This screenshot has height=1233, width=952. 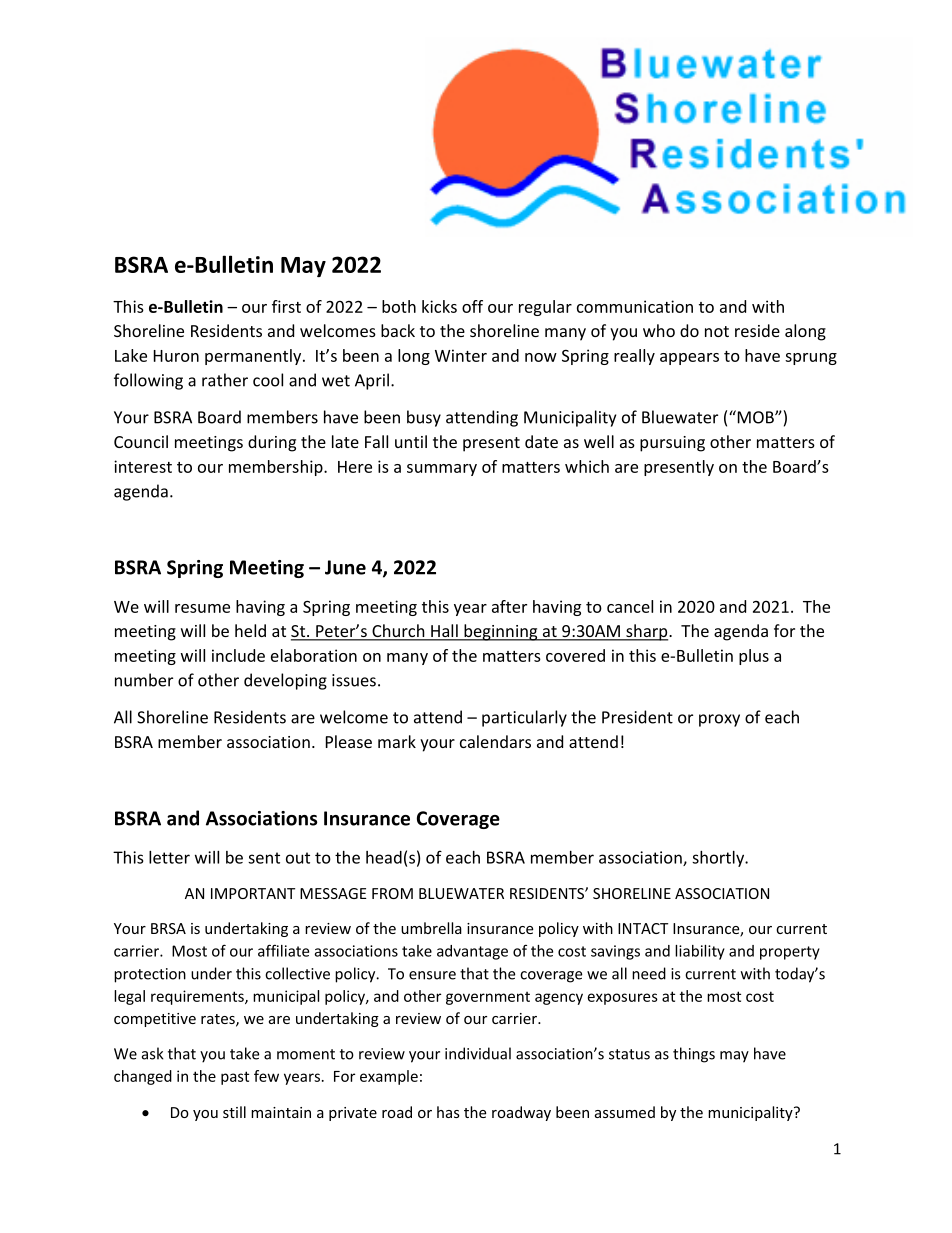 I want to click on FROM, so click(x=392, y=893).
